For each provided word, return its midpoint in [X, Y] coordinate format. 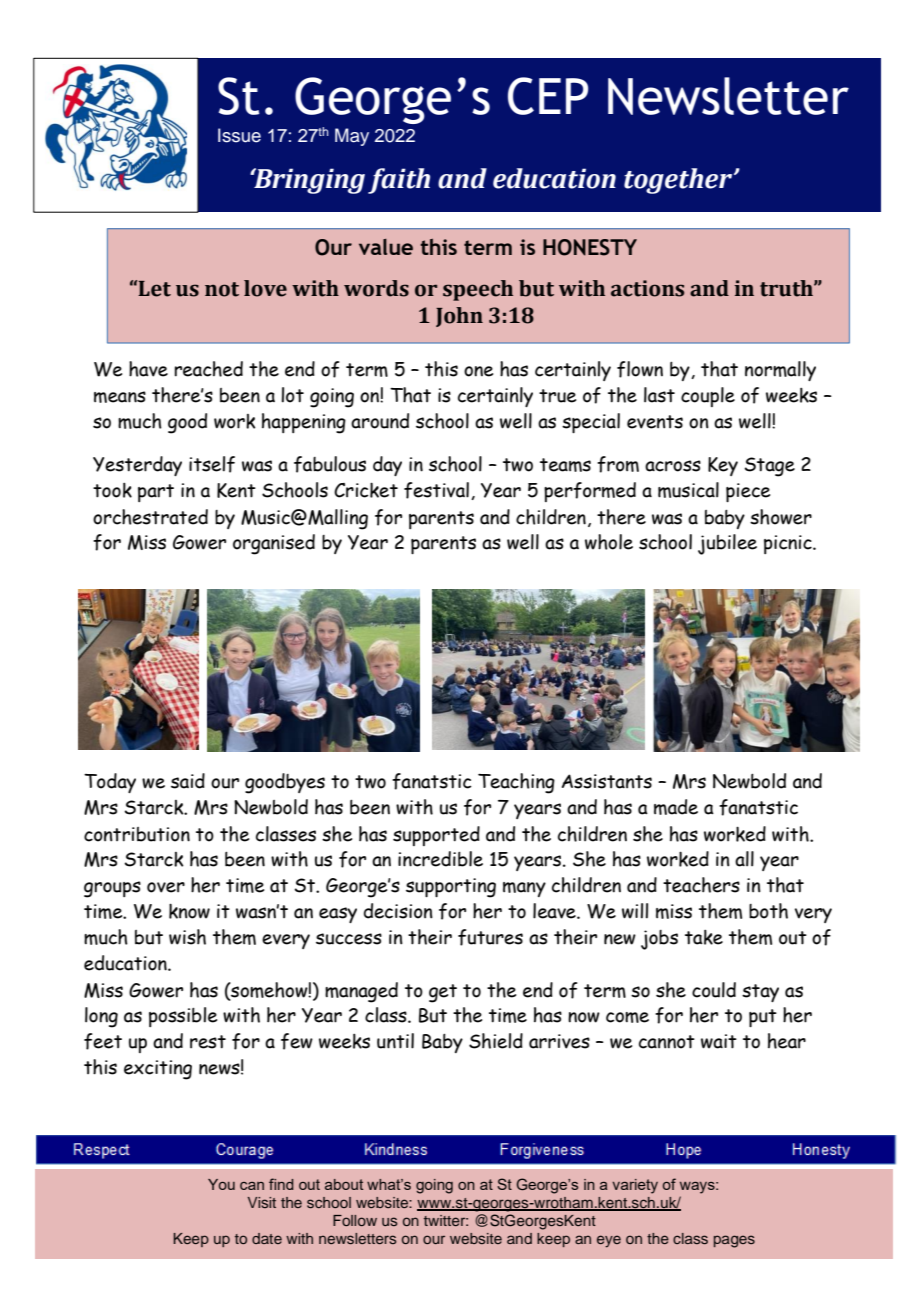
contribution [137, 834]
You [221, 1184]
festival [436, 490]
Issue [239, 135]
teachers [701, 885]
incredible [440, 859]
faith [399, 181]
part [156, 493]
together [679, 181]
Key [723, 466]
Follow [355, 1220]
